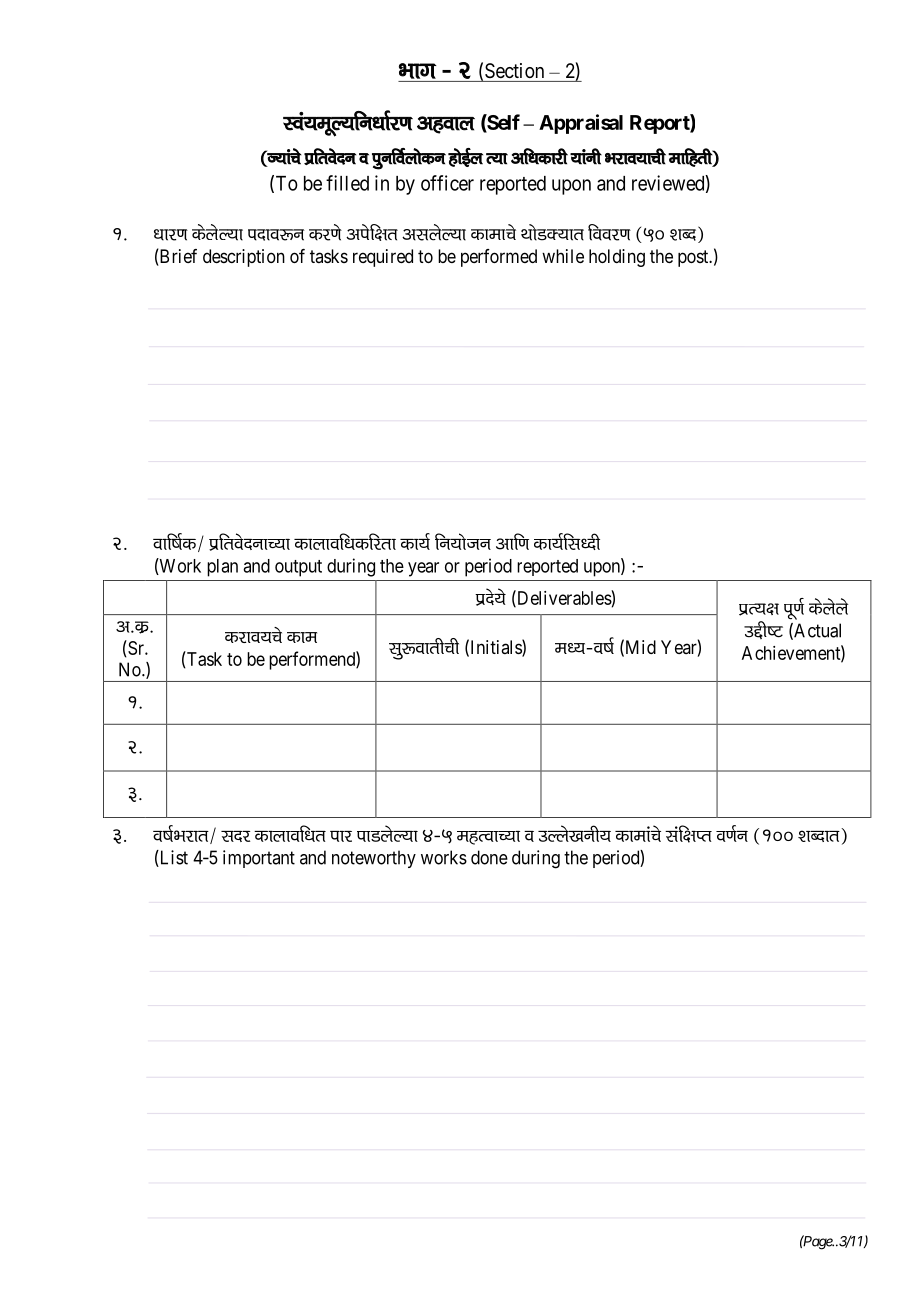 This page has width=924, height=1308. What do you see at coordinates (563, 256) in the page?
I see `while` at bounding box center [563, 256].
